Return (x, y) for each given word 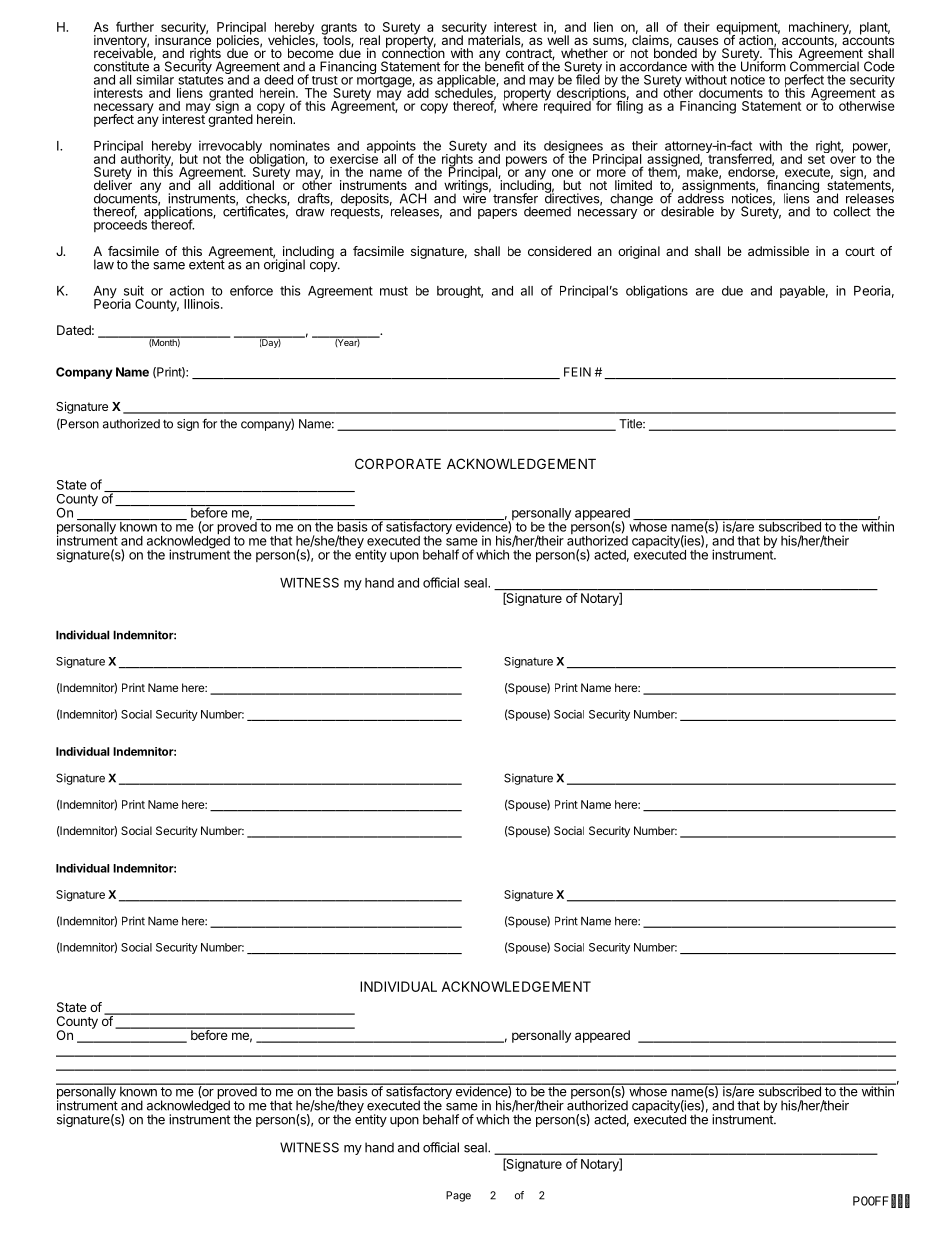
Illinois (203, 304)
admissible (778, 251)
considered (559, 251)
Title (631, 424)
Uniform (763, 65)
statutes (202, 79)
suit (134, 290)
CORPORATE (398, 463)
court (860, 251)
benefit (504, 65)
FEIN (577, 372)
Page (458, 1196)
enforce (251, 290)
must (394, 291)
